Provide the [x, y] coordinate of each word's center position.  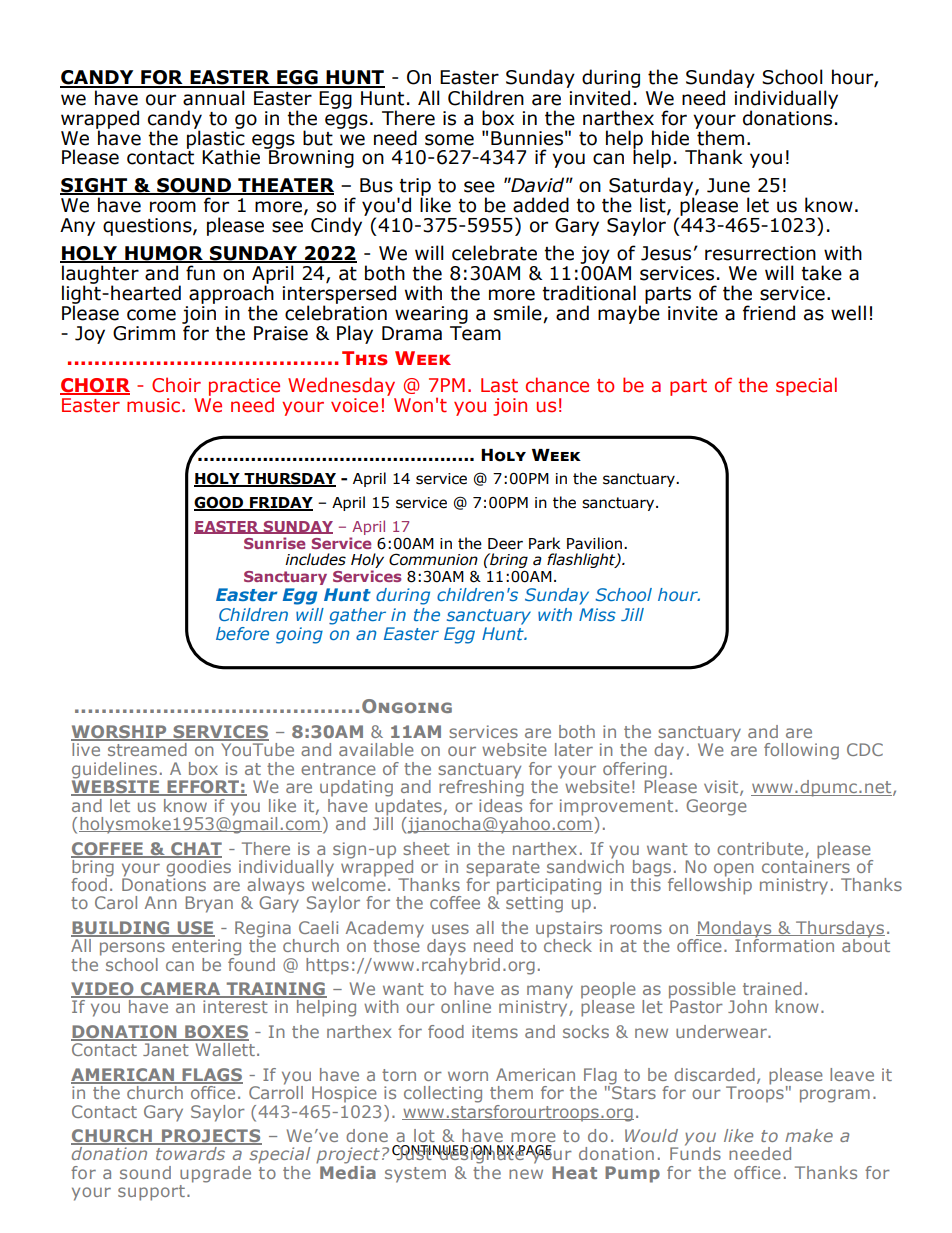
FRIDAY [280, 503]
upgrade [215, 1174]
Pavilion [594, 543]
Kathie [231, 157]
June [728, 185]
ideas [500, 804]
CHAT [195, 849]
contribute [761, 849]
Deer [505, 544]
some [449, 140]
